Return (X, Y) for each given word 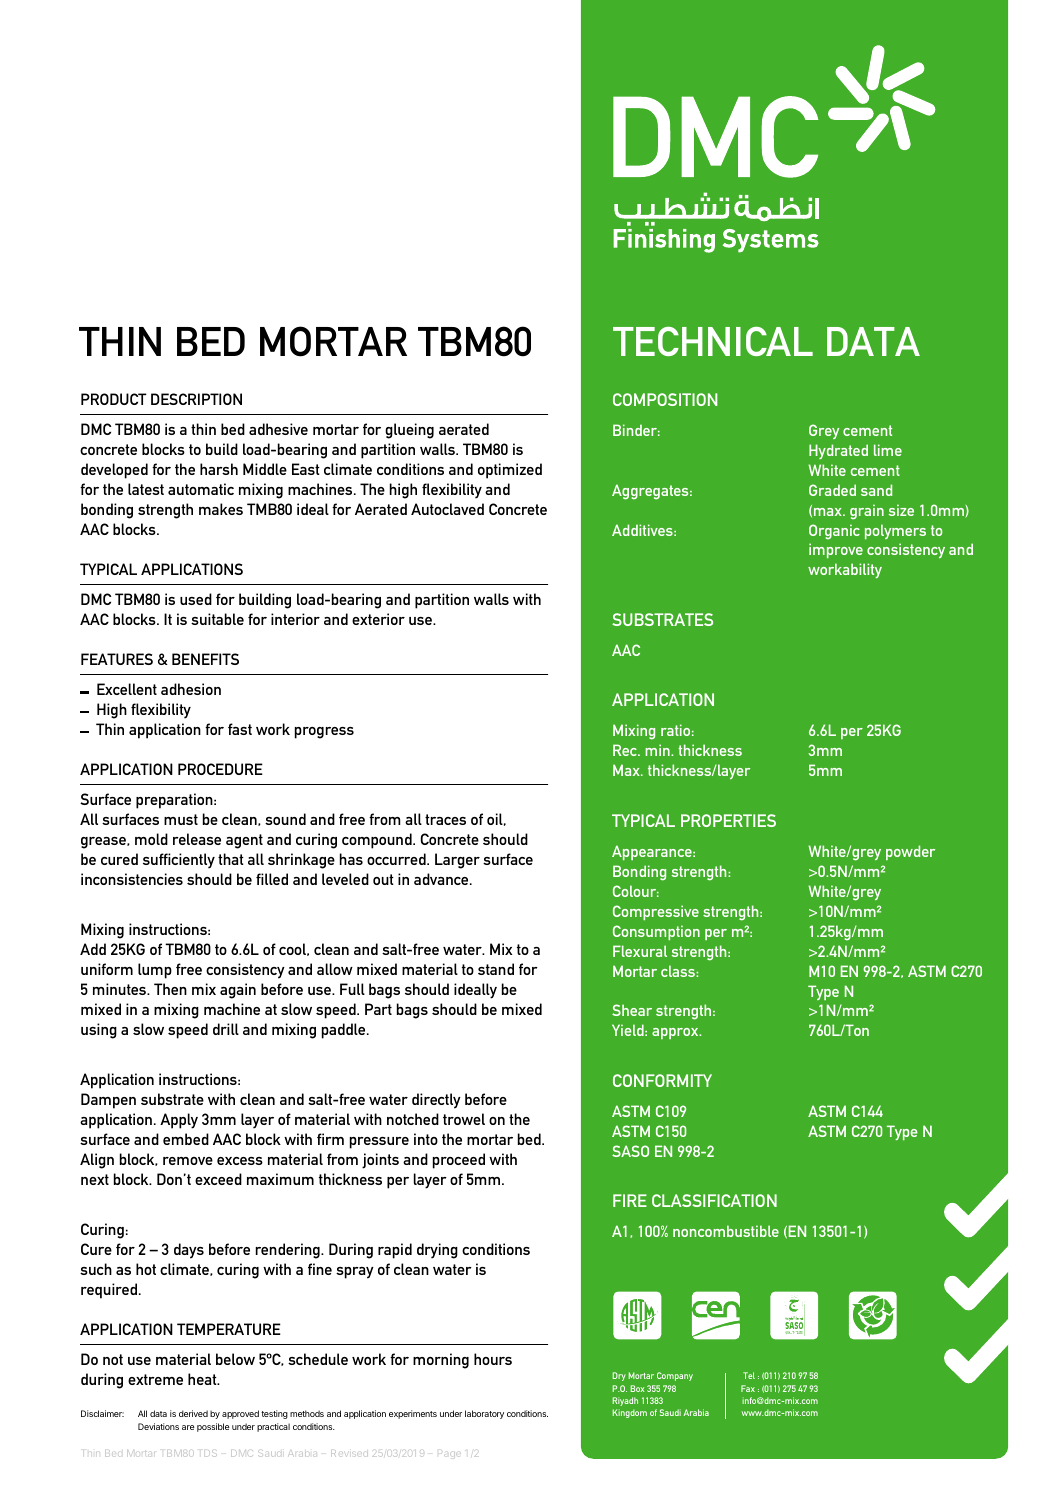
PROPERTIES (728, 820)
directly (436, 1101)
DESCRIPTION (196, 399)
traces (445, 819)
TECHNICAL (713, 341)
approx (676, 1033)
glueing (409, 431)
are (188, 1427)
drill (226, 1029)
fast (240, 729)
